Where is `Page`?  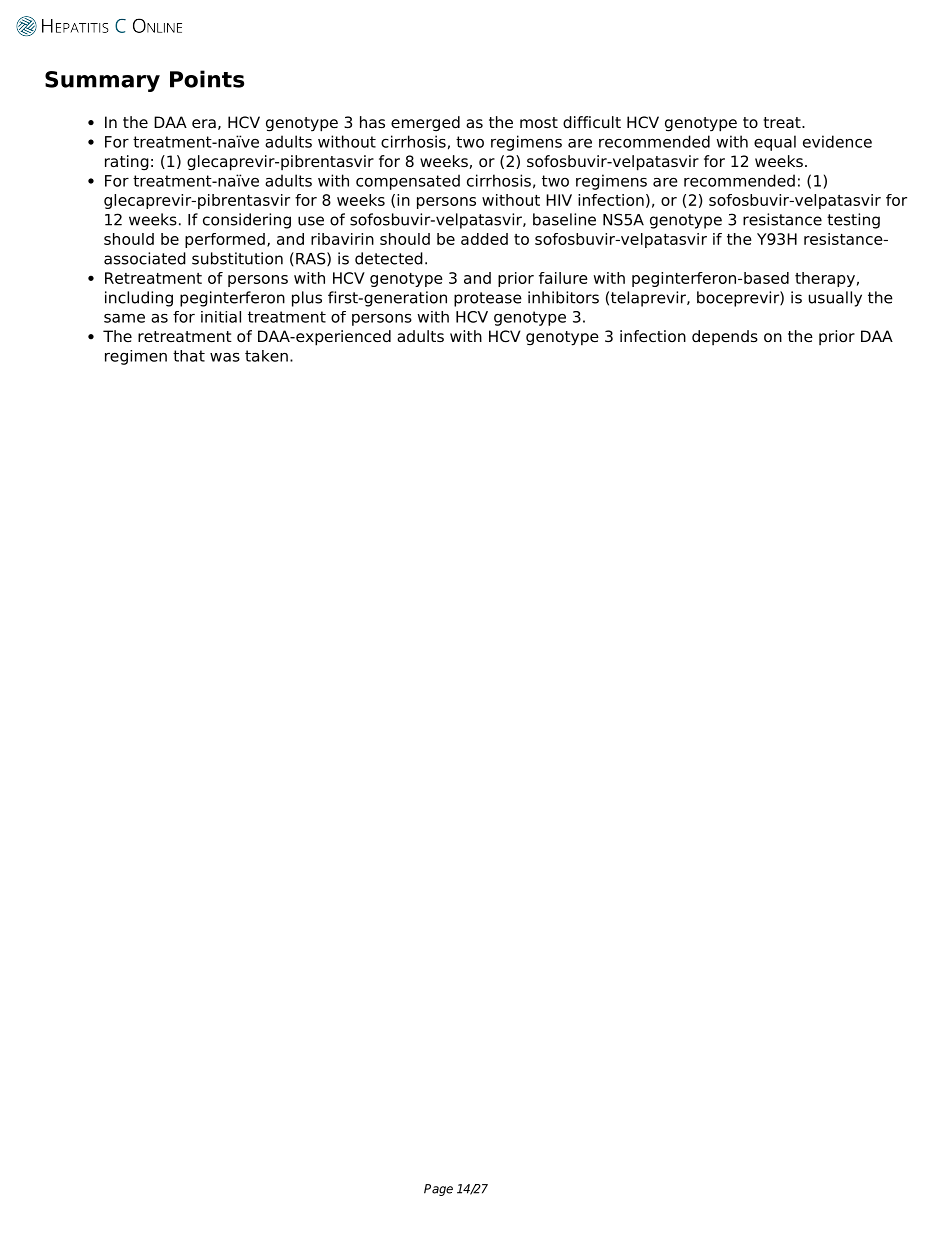 Page is located at coordinates (438, 1190).
